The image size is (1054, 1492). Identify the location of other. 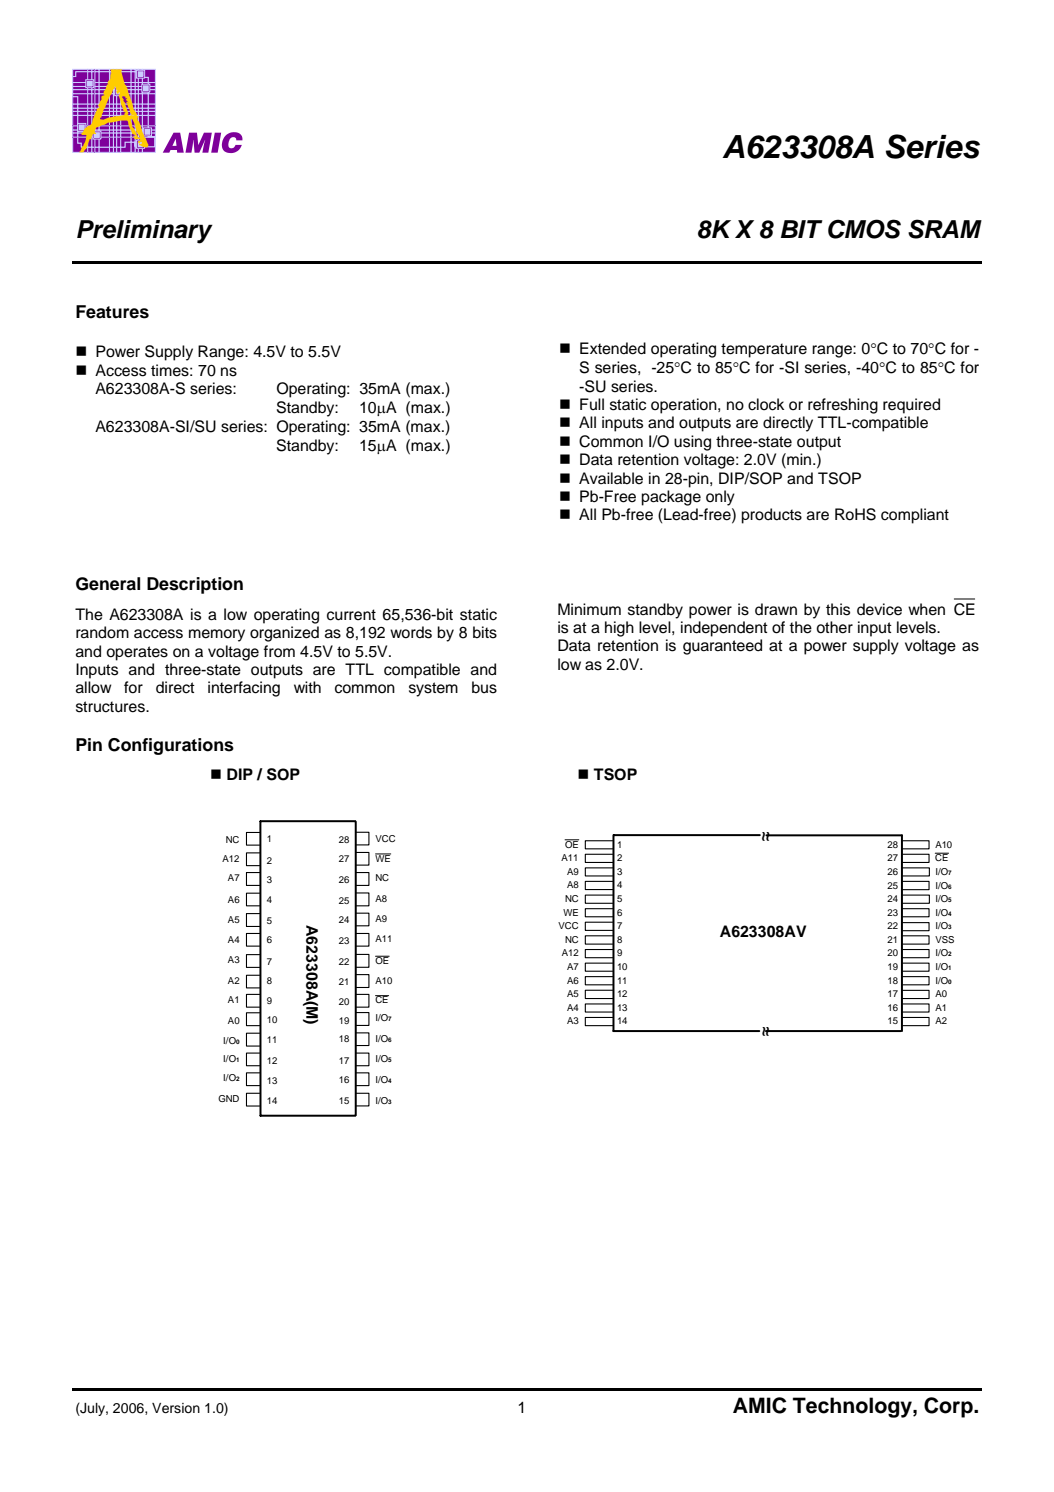
(834, 627).
